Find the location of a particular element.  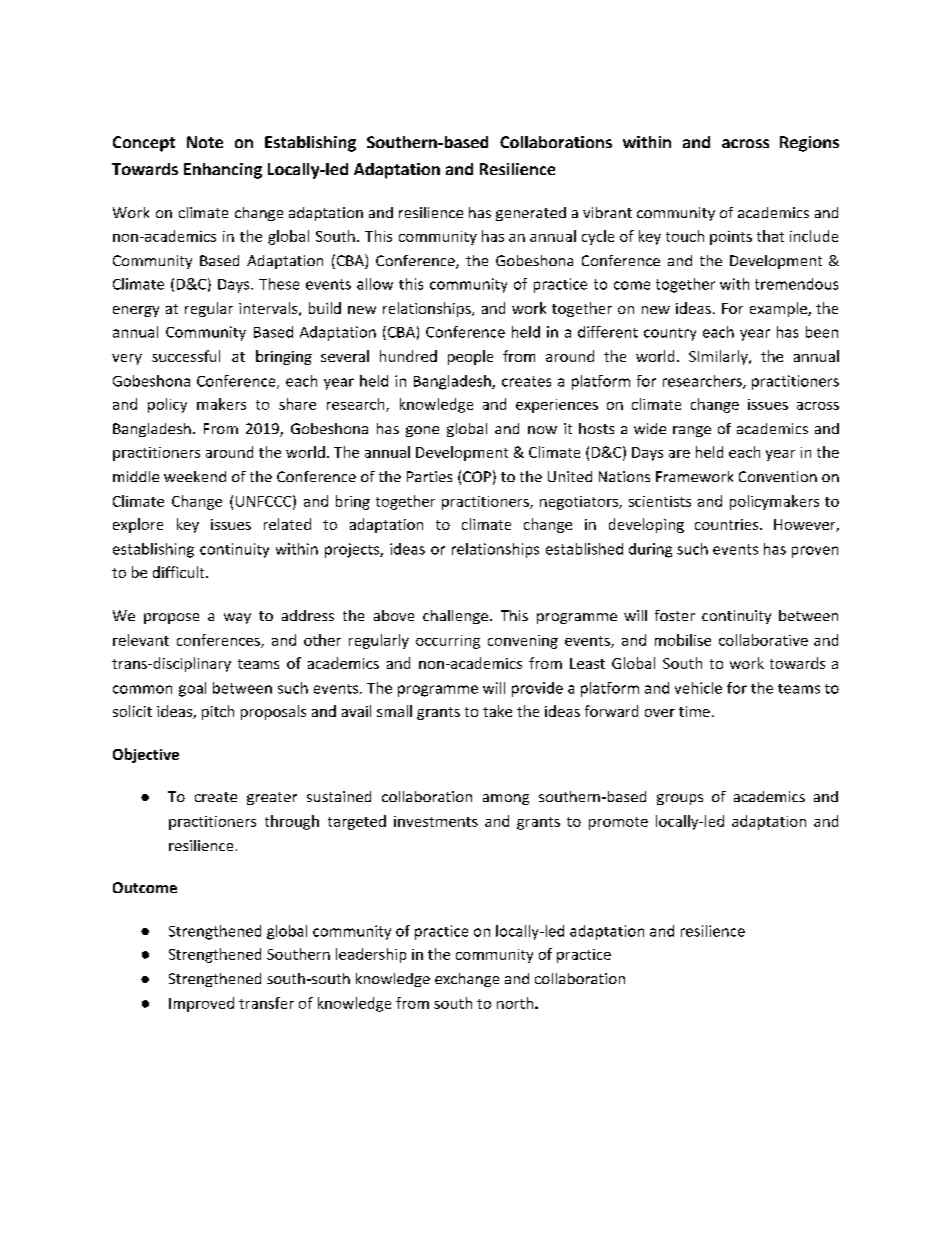

weekend is located at coordinates (195, 476).
